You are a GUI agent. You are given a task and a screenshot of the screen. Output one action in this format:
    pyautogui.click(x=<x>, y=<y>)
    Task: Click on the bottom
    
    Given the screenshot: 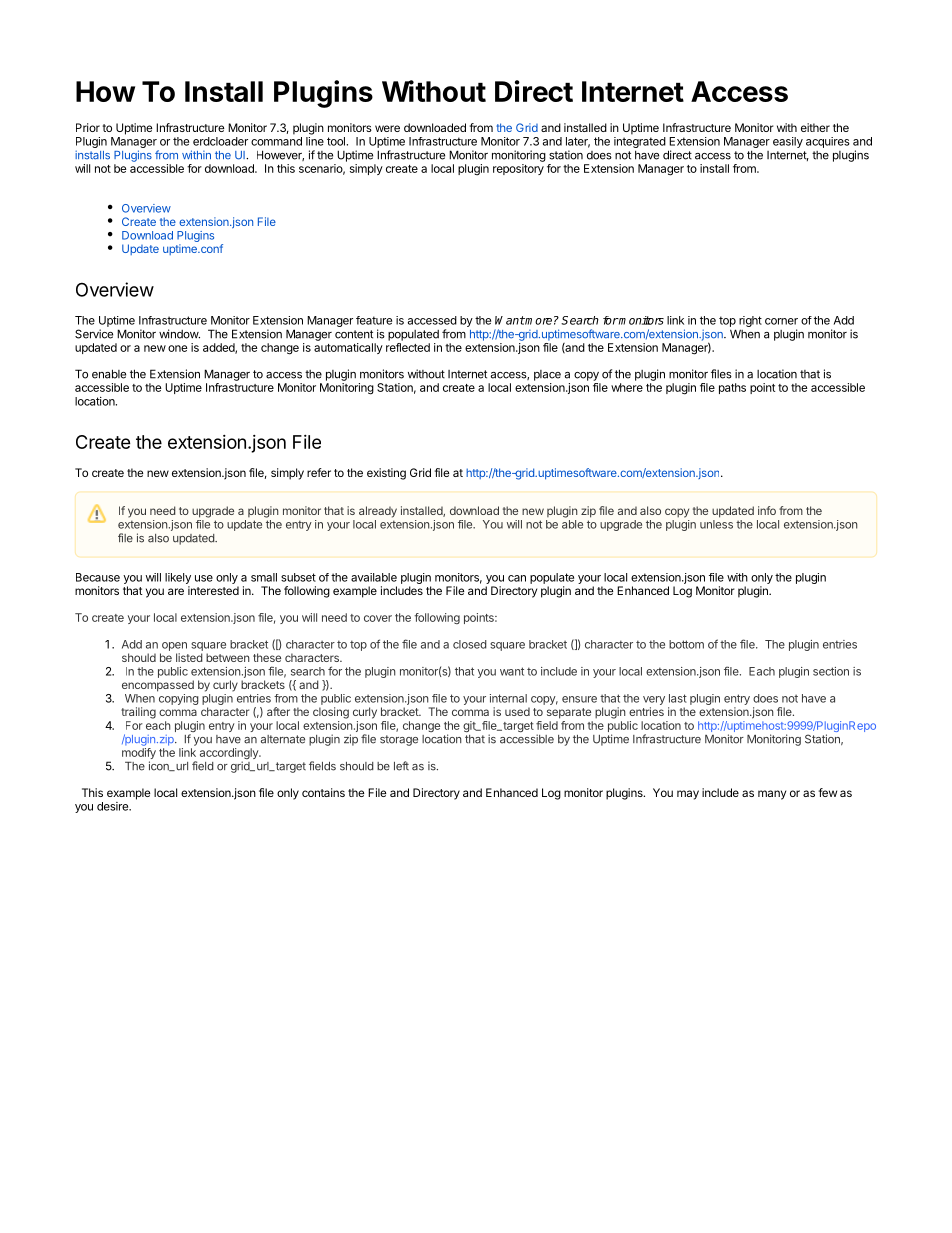 What is the action you would take?
    pyautogui.click(x=686, y=644)
